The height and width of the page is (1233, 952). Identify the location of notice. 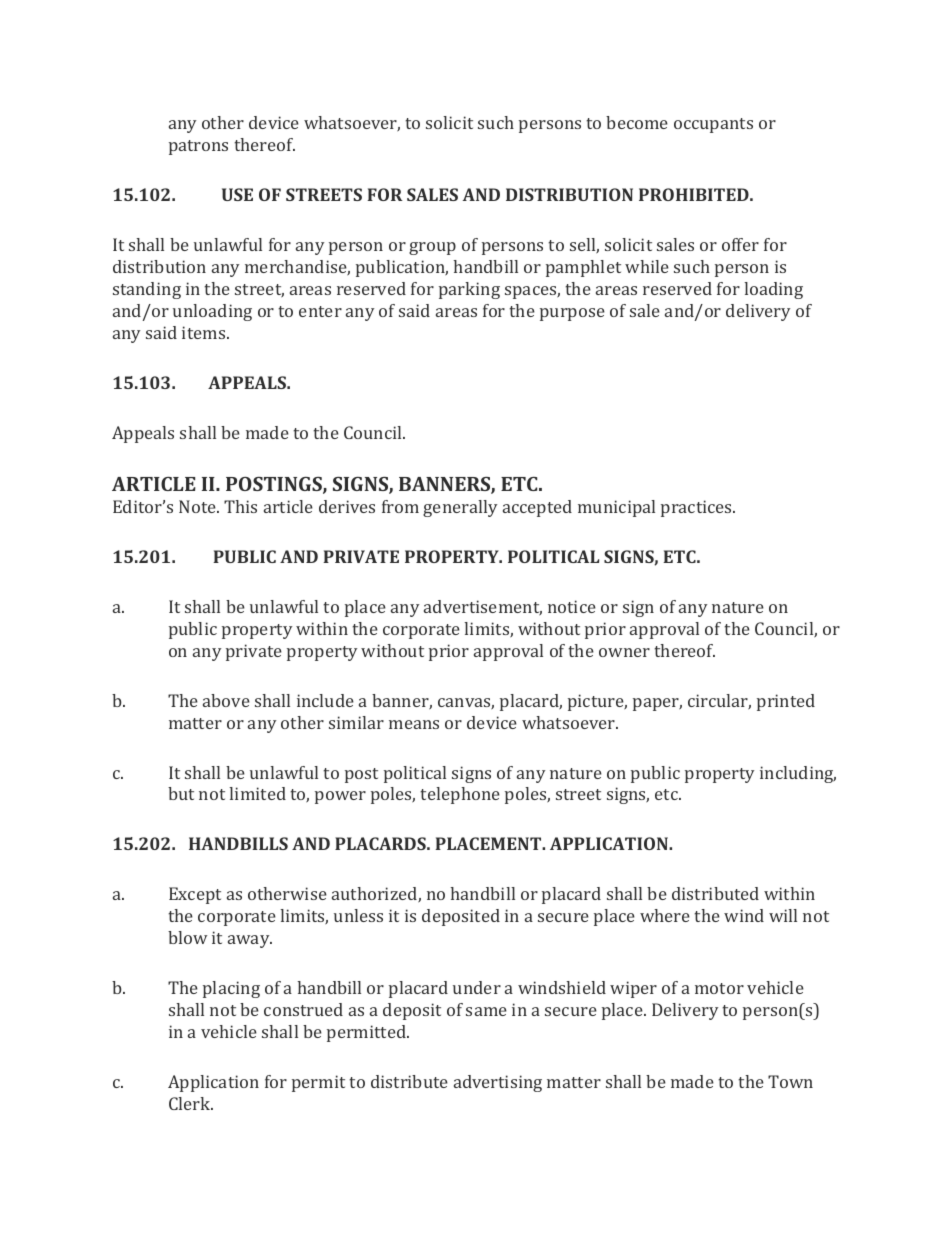
(572, 606).
